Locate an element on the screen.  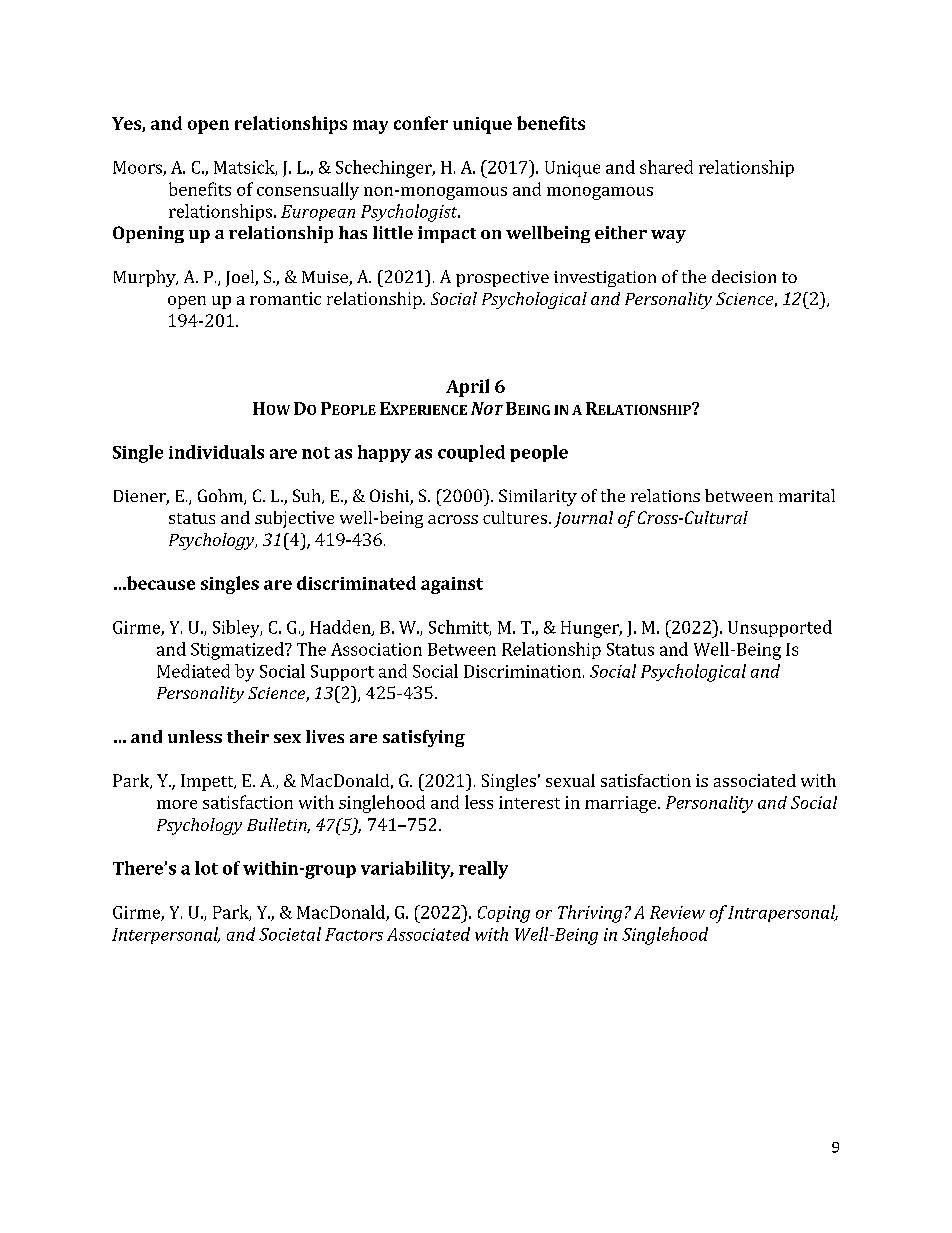
Discrimination is located at coordinates (522, 671).
